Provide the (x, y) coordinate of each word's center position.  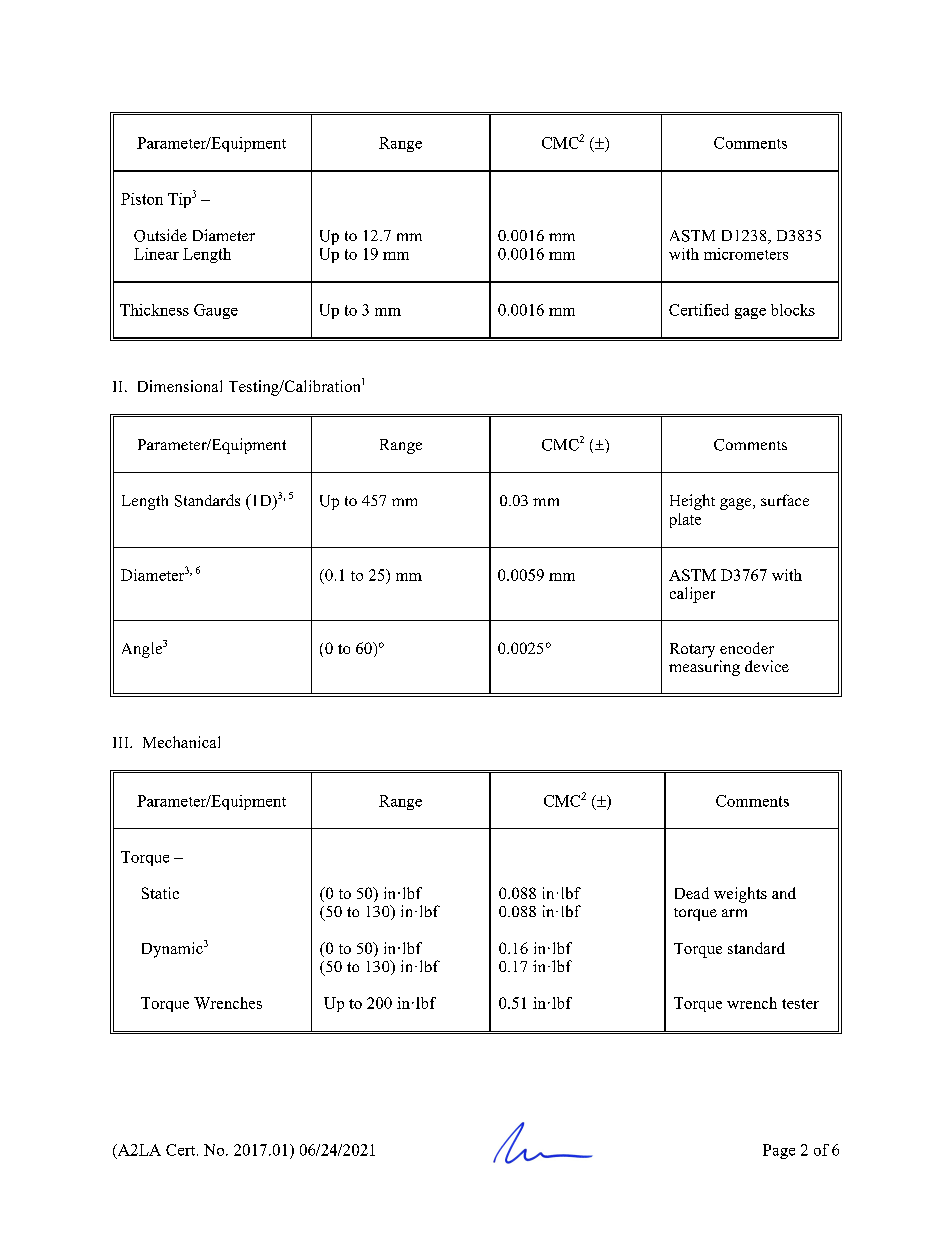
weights (740, 895)
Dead (692, 893)
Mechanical (181, 742)
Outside (160, 235)
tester (800, 1004)
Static (160, 893)
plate (685, 520)
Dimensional (180, 386)
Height (692, 502)
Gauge (216, 311)
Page (779, 1151)
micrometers (746, 254)
